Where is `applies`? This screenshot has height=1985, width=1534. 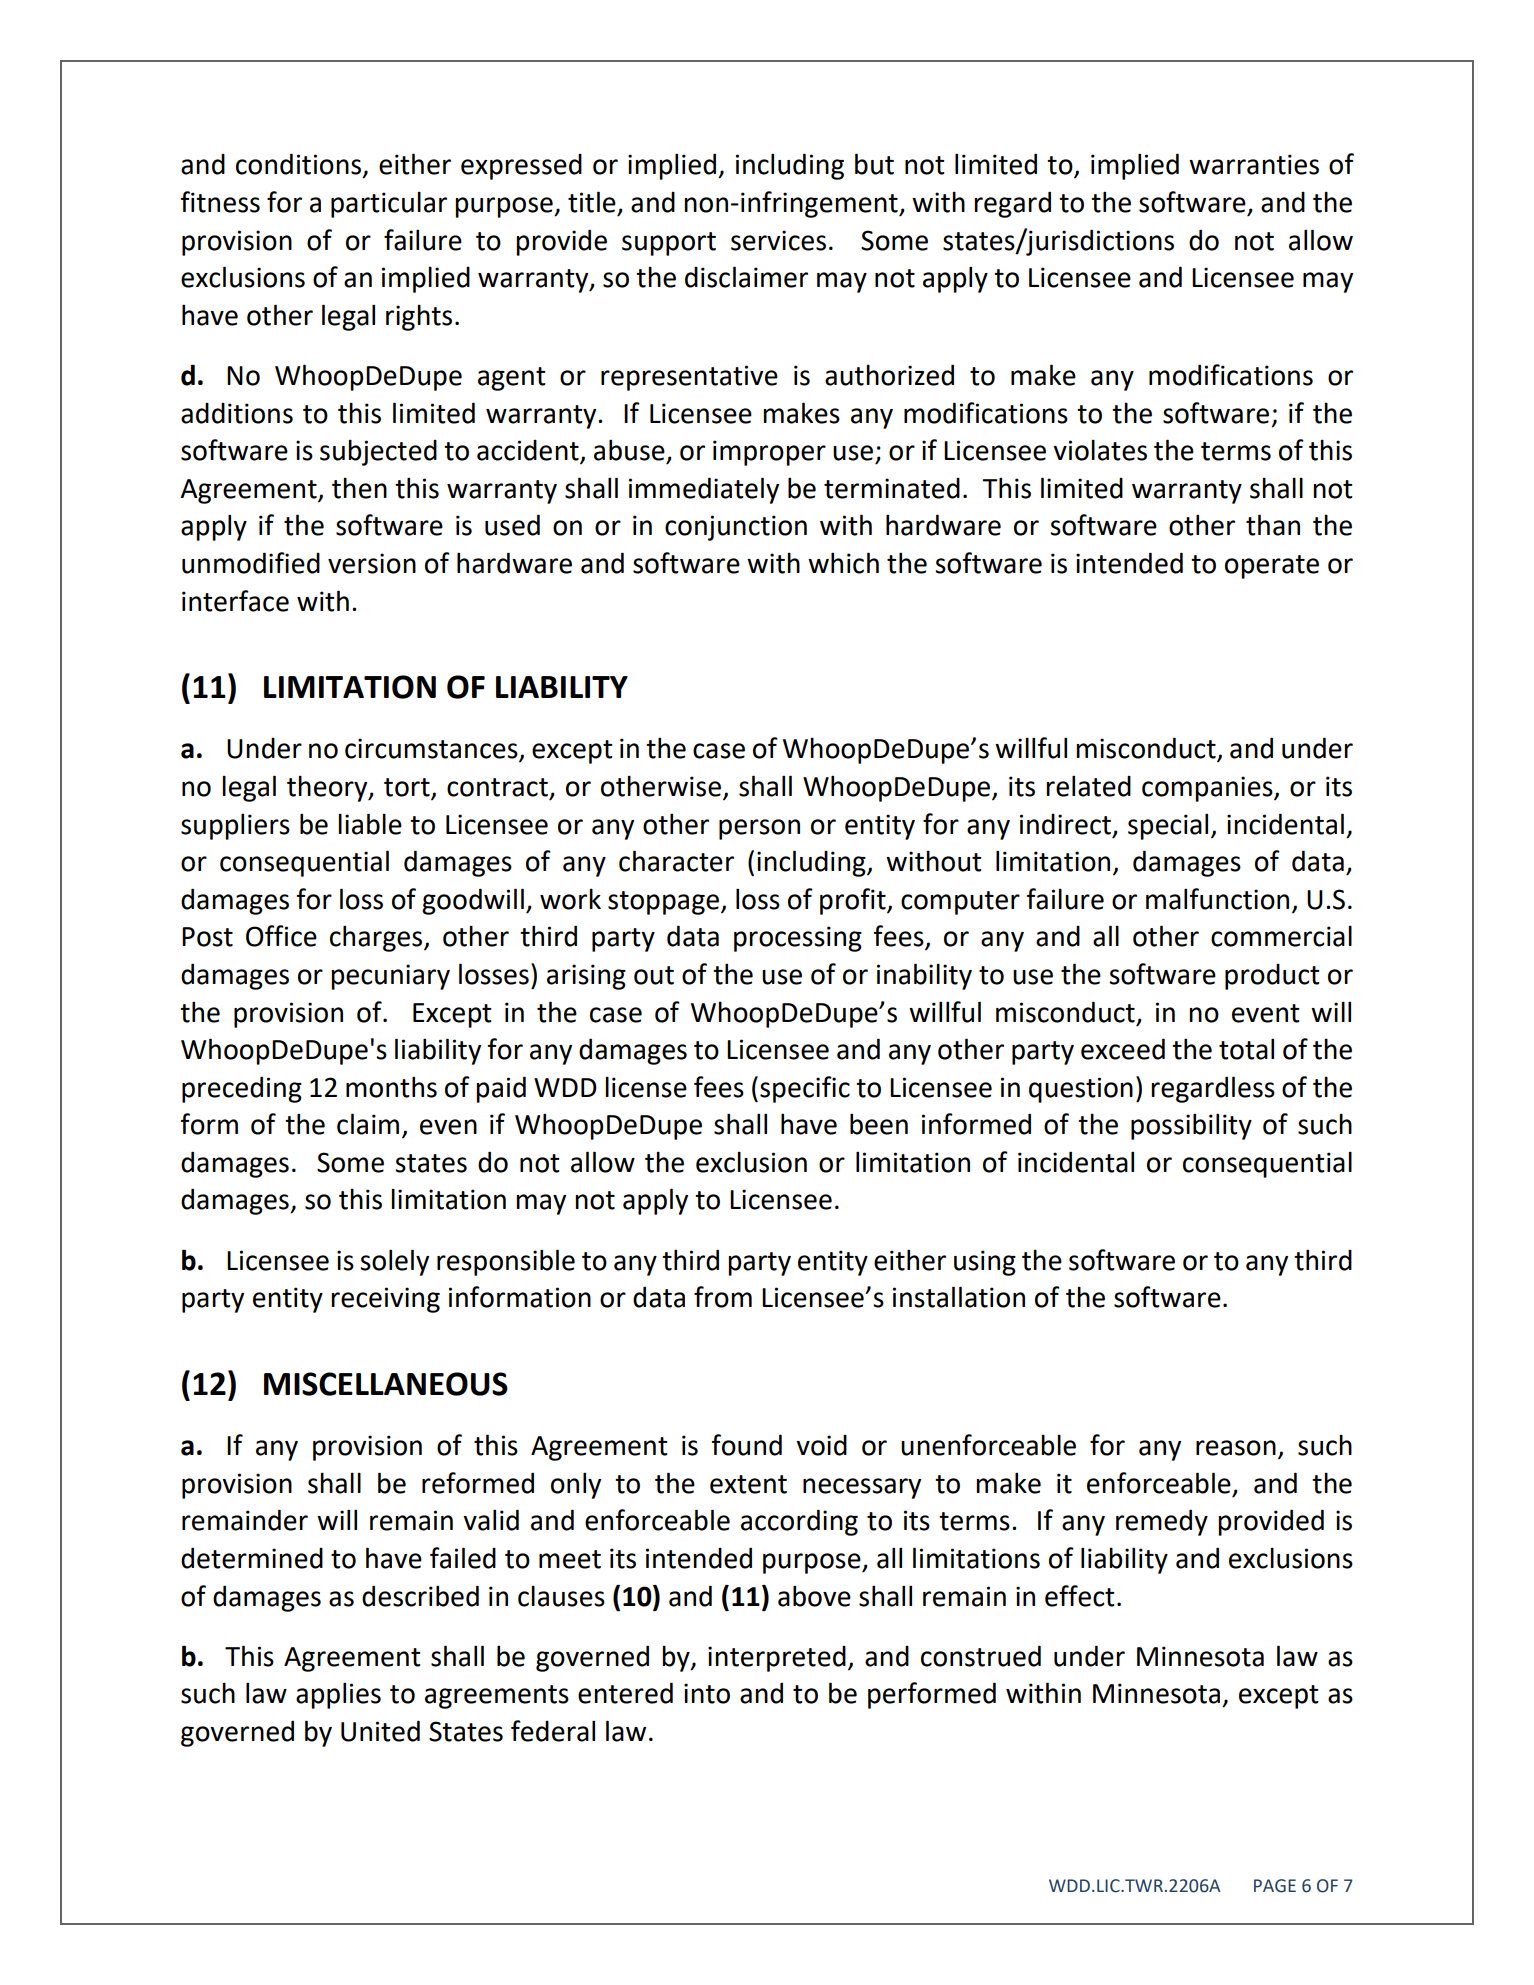 applies is located at coordinates (338, 1695).
